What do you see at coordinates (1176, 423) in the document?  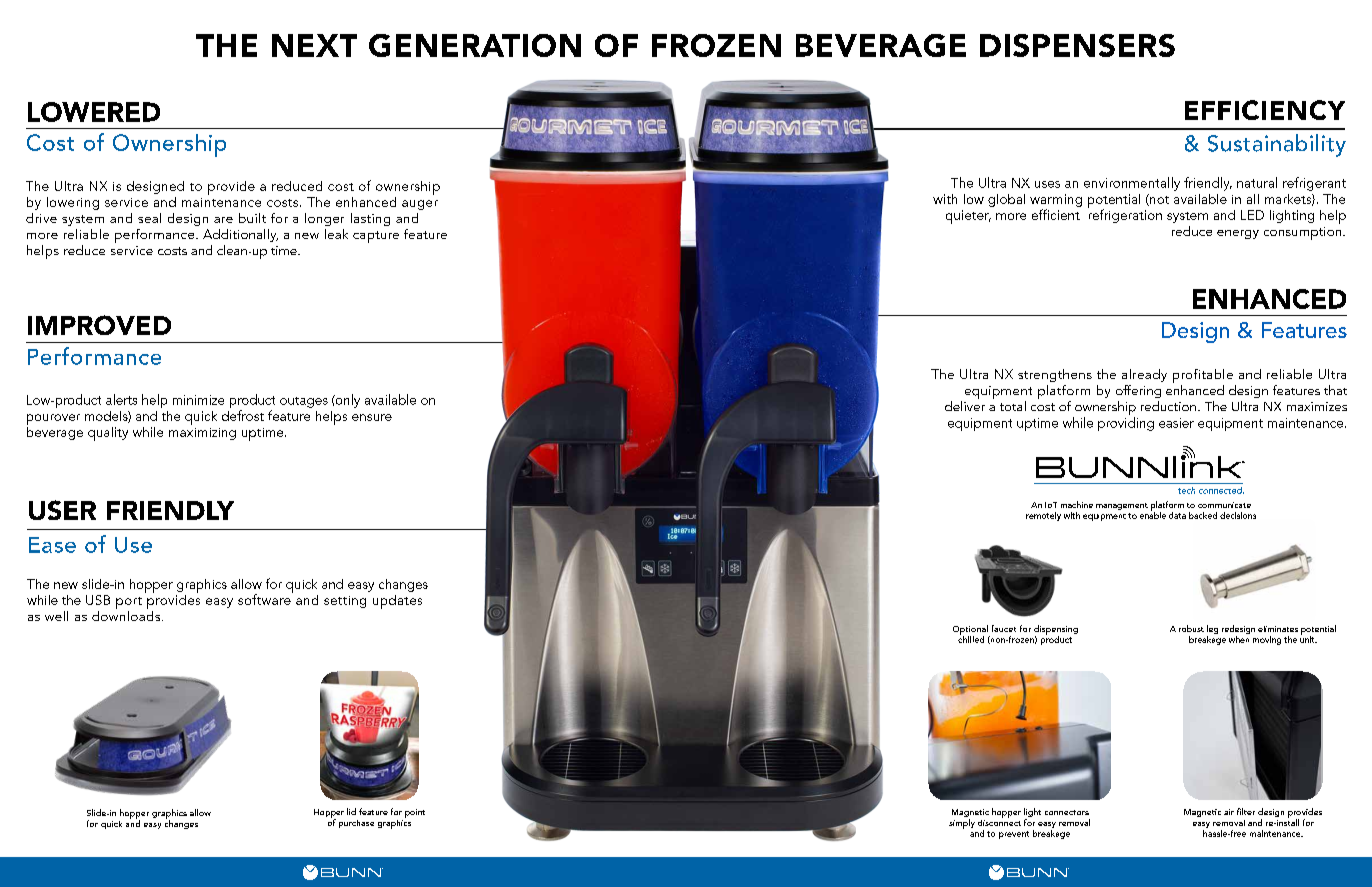 I see `easier` at bounding box center [1176, 423].
